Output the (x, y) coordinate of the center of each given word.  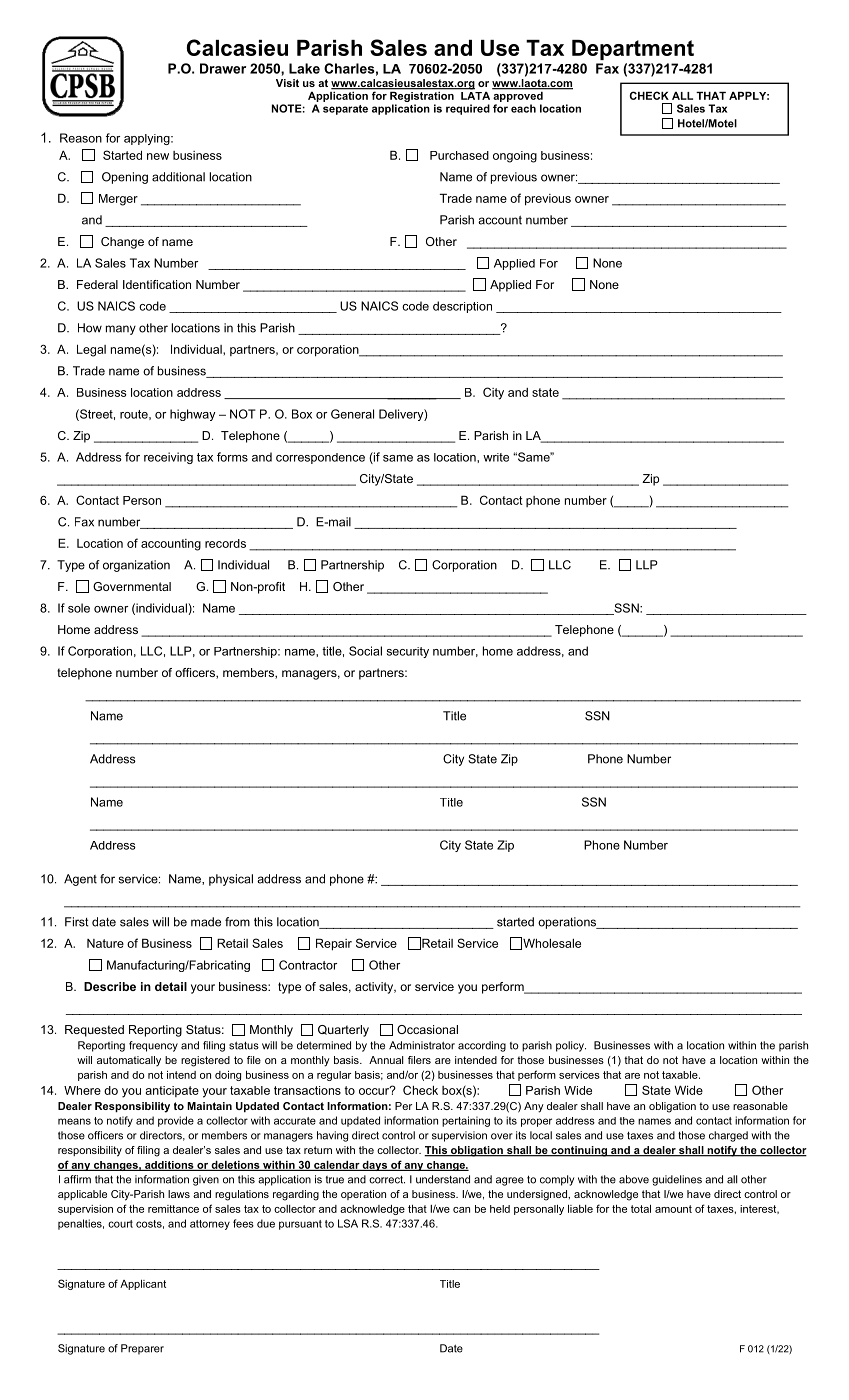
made (206, 922)
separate (345, 110)
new (158, 156)
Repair (334, 944)
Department (633, 50)
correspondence (320, 458)
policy (571, 1046)
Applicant (143, 1285)
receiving (168, 458)
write (496, 457)
